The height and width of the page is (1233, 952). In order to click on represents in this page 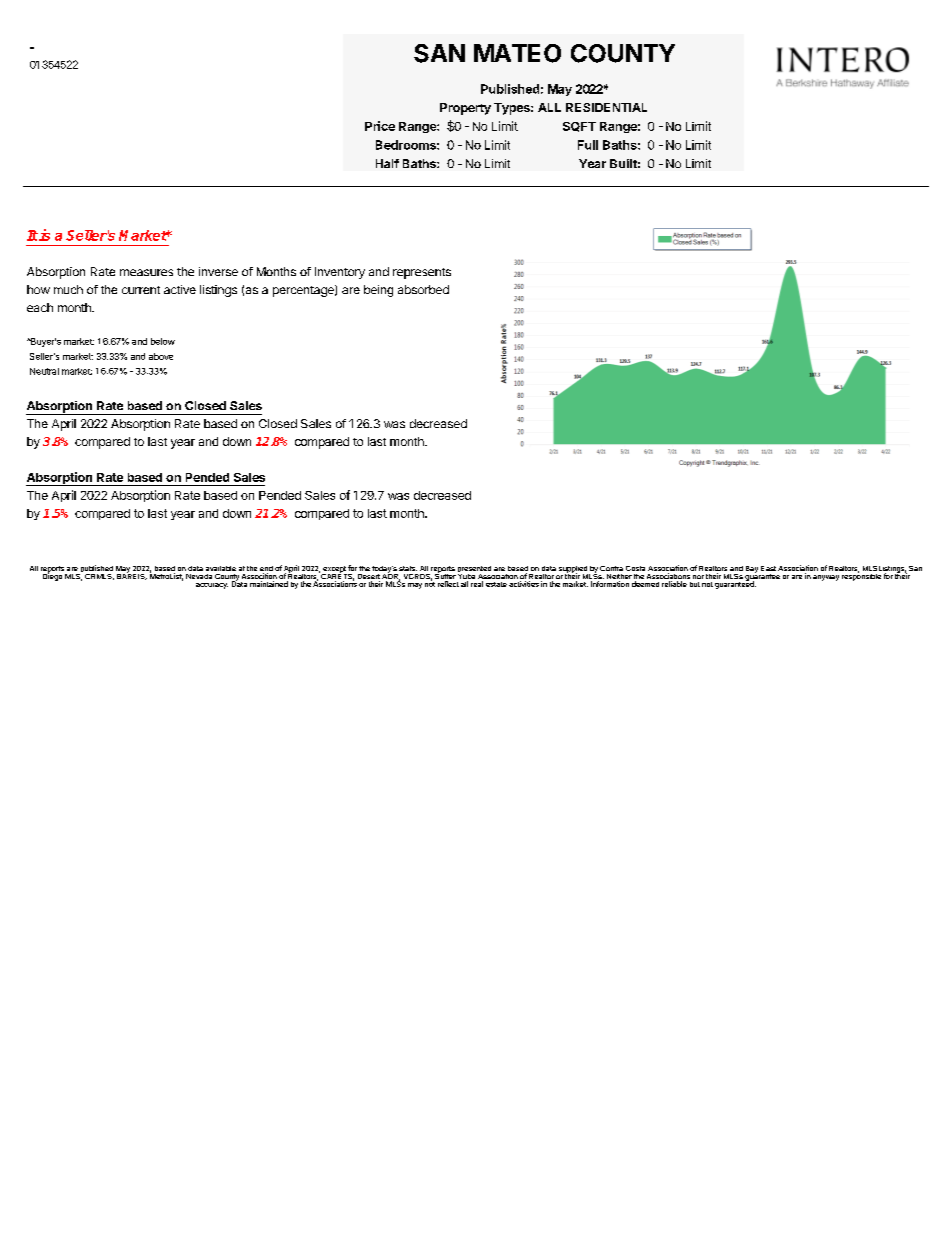, I will do `click(422, 273)`.
